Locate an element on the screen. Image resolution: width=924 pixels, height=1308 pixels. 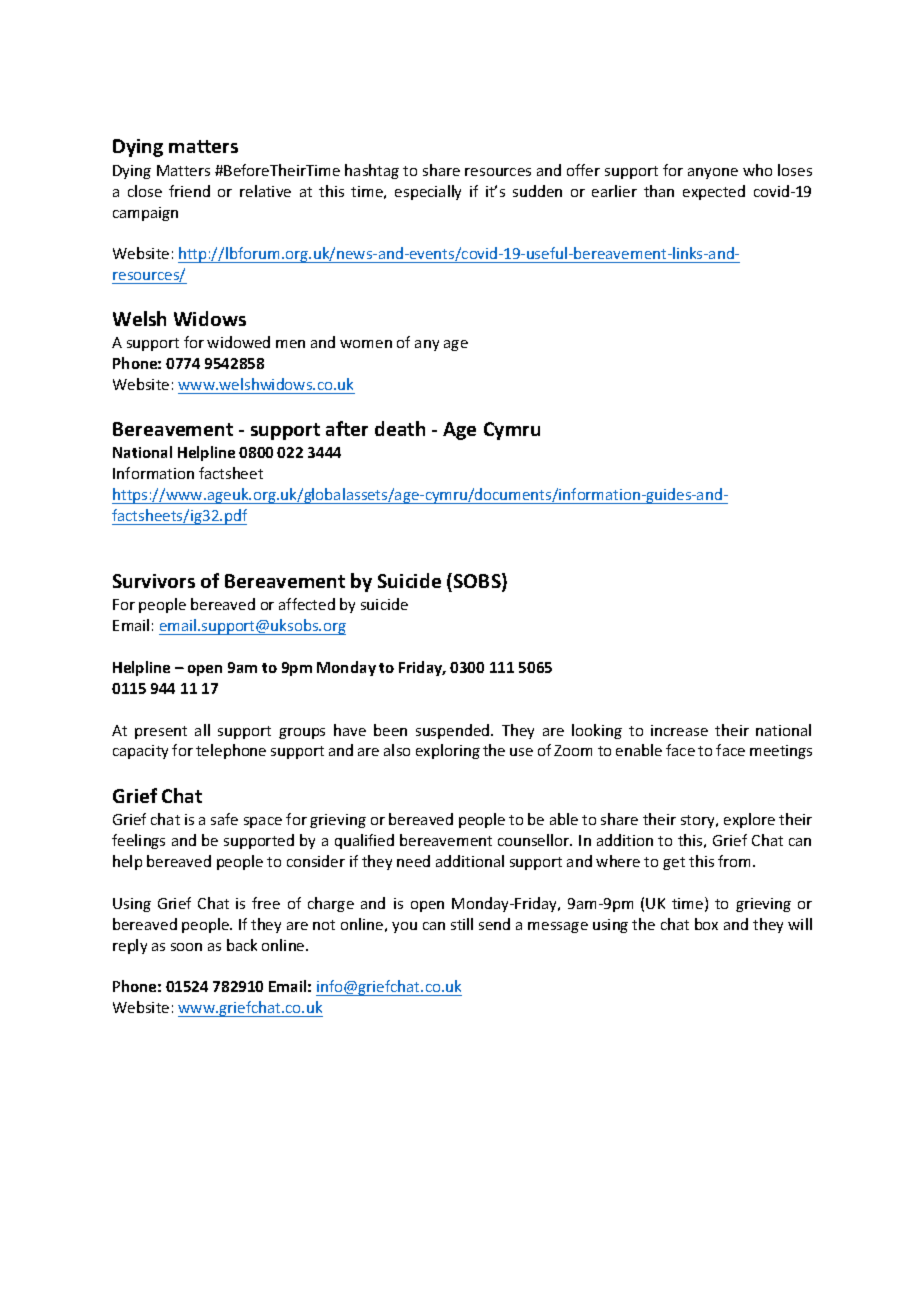
box is located at coordinates (706, 924).
